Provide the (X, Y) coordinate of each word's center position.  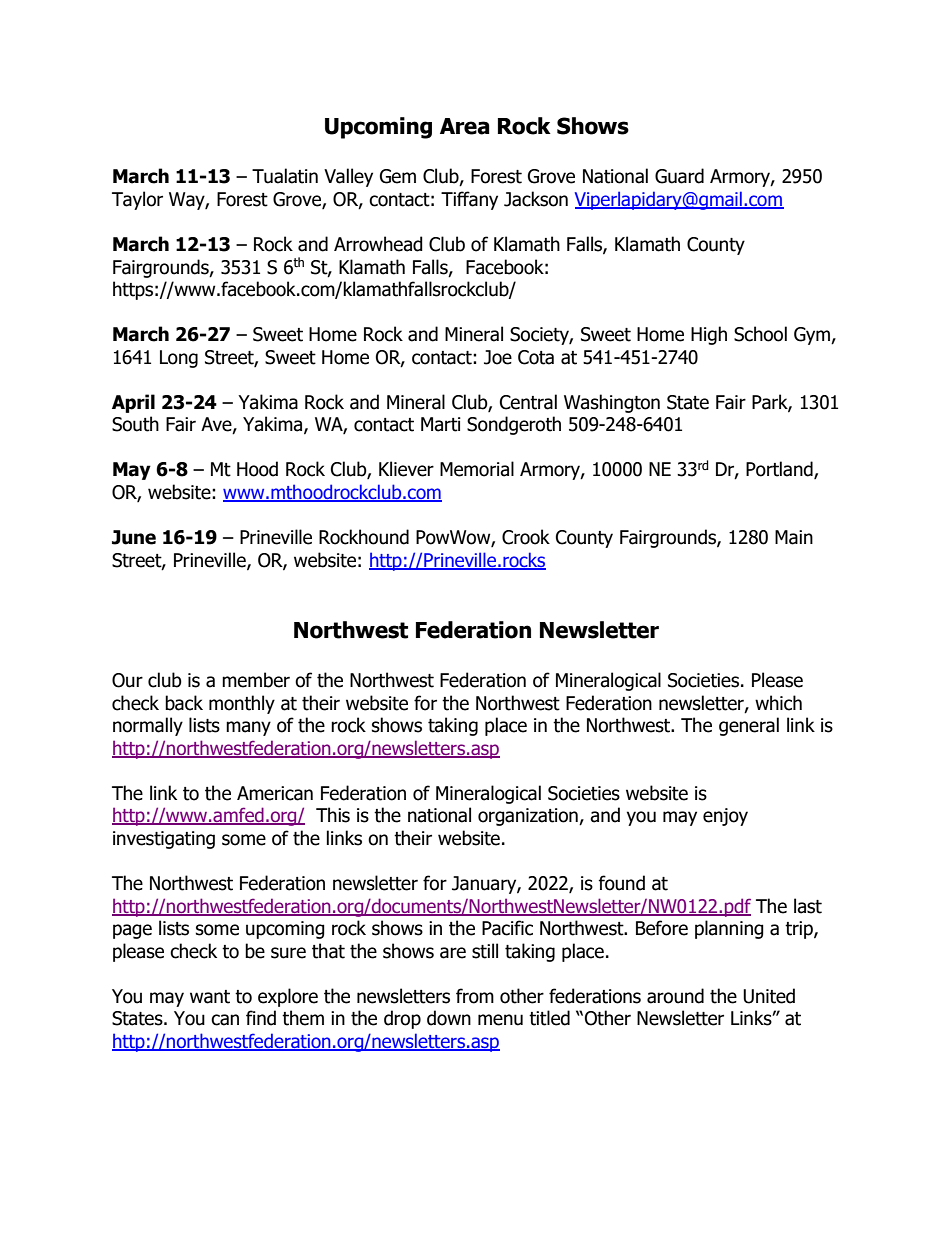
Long (179, 359)
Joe (498, 357)
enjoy (725, 817)
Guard (679, 176)
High (709, 335)
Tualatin (285, 176)
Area (465, 126)
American (275, 793)
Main (794, 537)
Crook (526, 537)
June (134, 537)
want (210, 997)
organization (529, 817)
